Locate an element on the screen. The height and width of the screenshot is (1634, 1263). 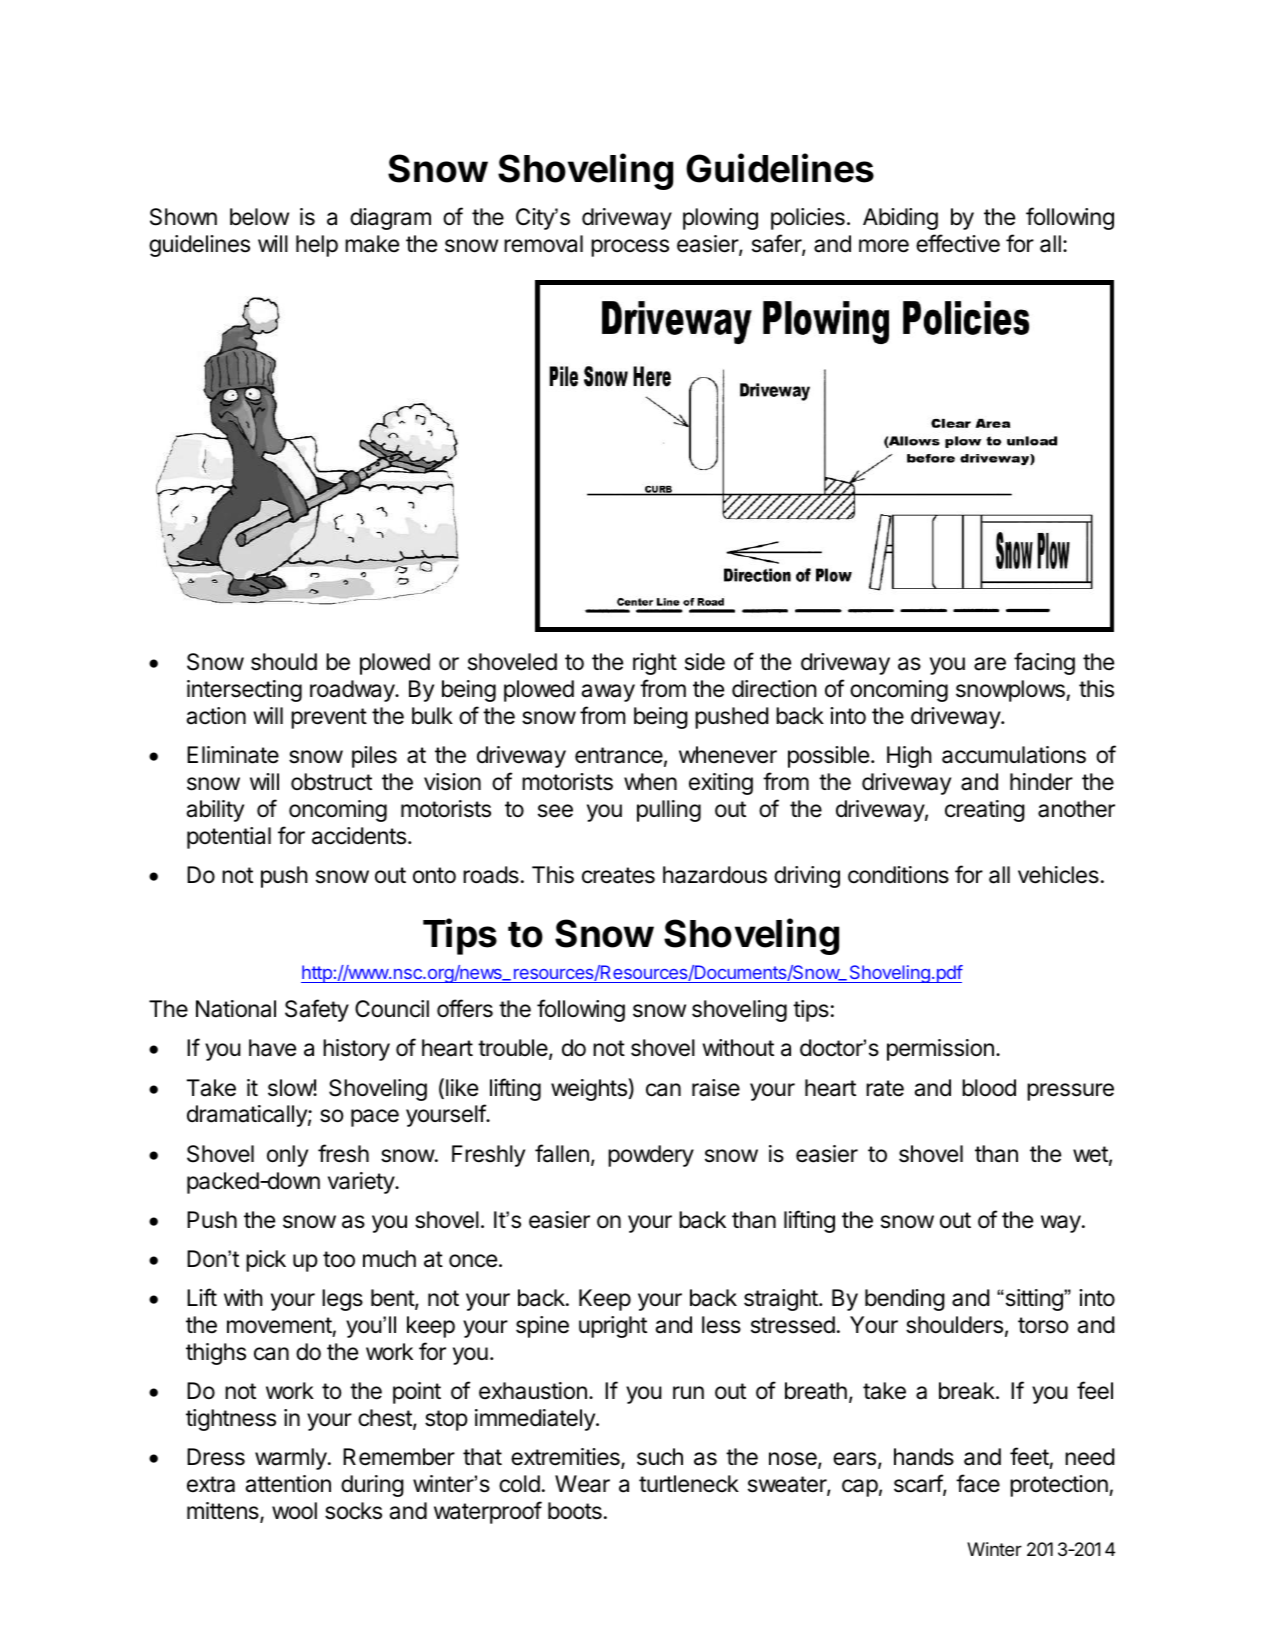
sitting is located at coordinates (1034, 1300).
